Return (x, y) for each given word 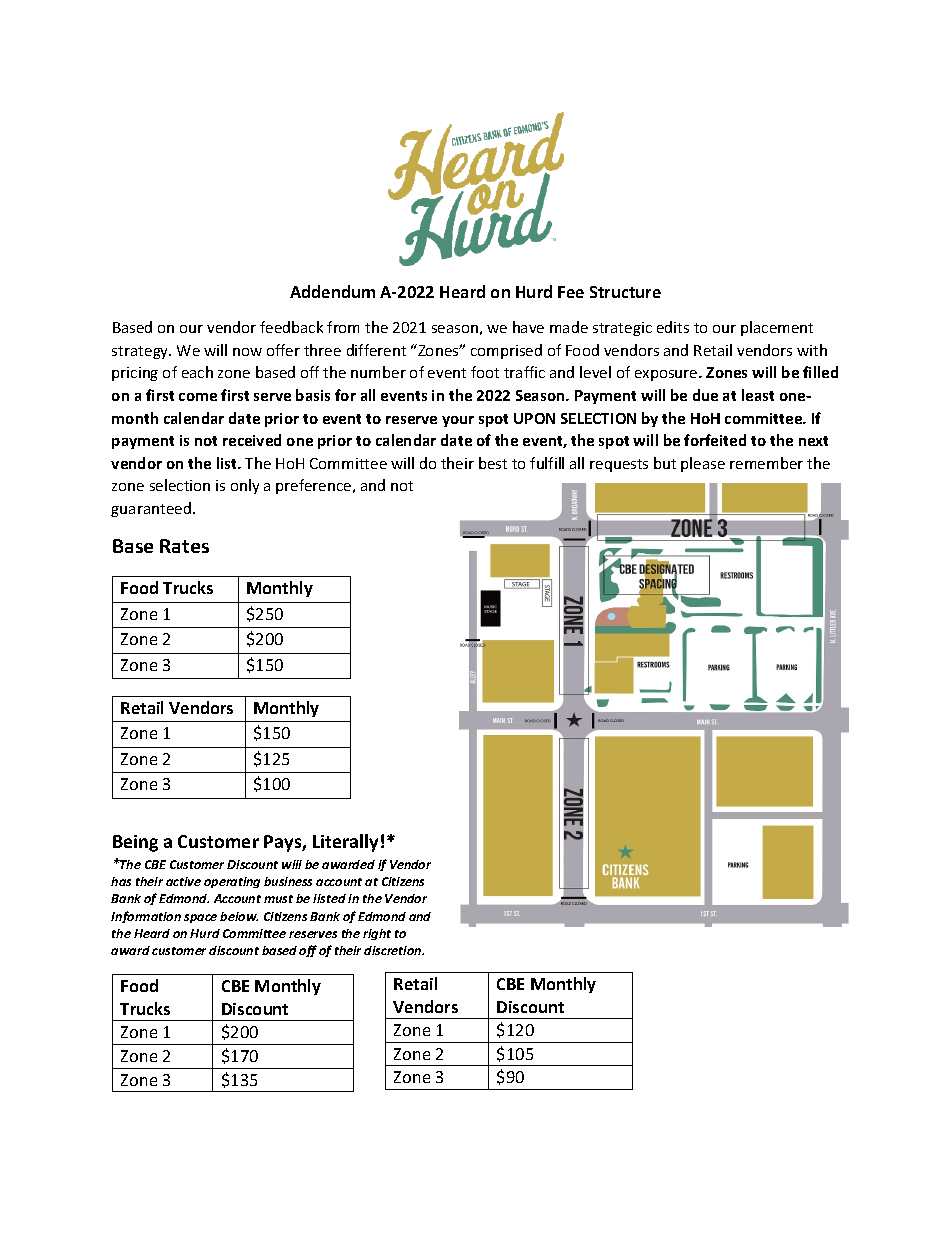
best (493, 463)
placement (777, 328)
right (377, 934)
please (703, 464)
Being (135, 843)
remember (766, 463)
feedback (291, 327)
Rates (184, 546)
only (245, 486)
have (528, 327)
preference (315, 486)
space (200, 918)
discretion (394, 950)
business (288, 881)
